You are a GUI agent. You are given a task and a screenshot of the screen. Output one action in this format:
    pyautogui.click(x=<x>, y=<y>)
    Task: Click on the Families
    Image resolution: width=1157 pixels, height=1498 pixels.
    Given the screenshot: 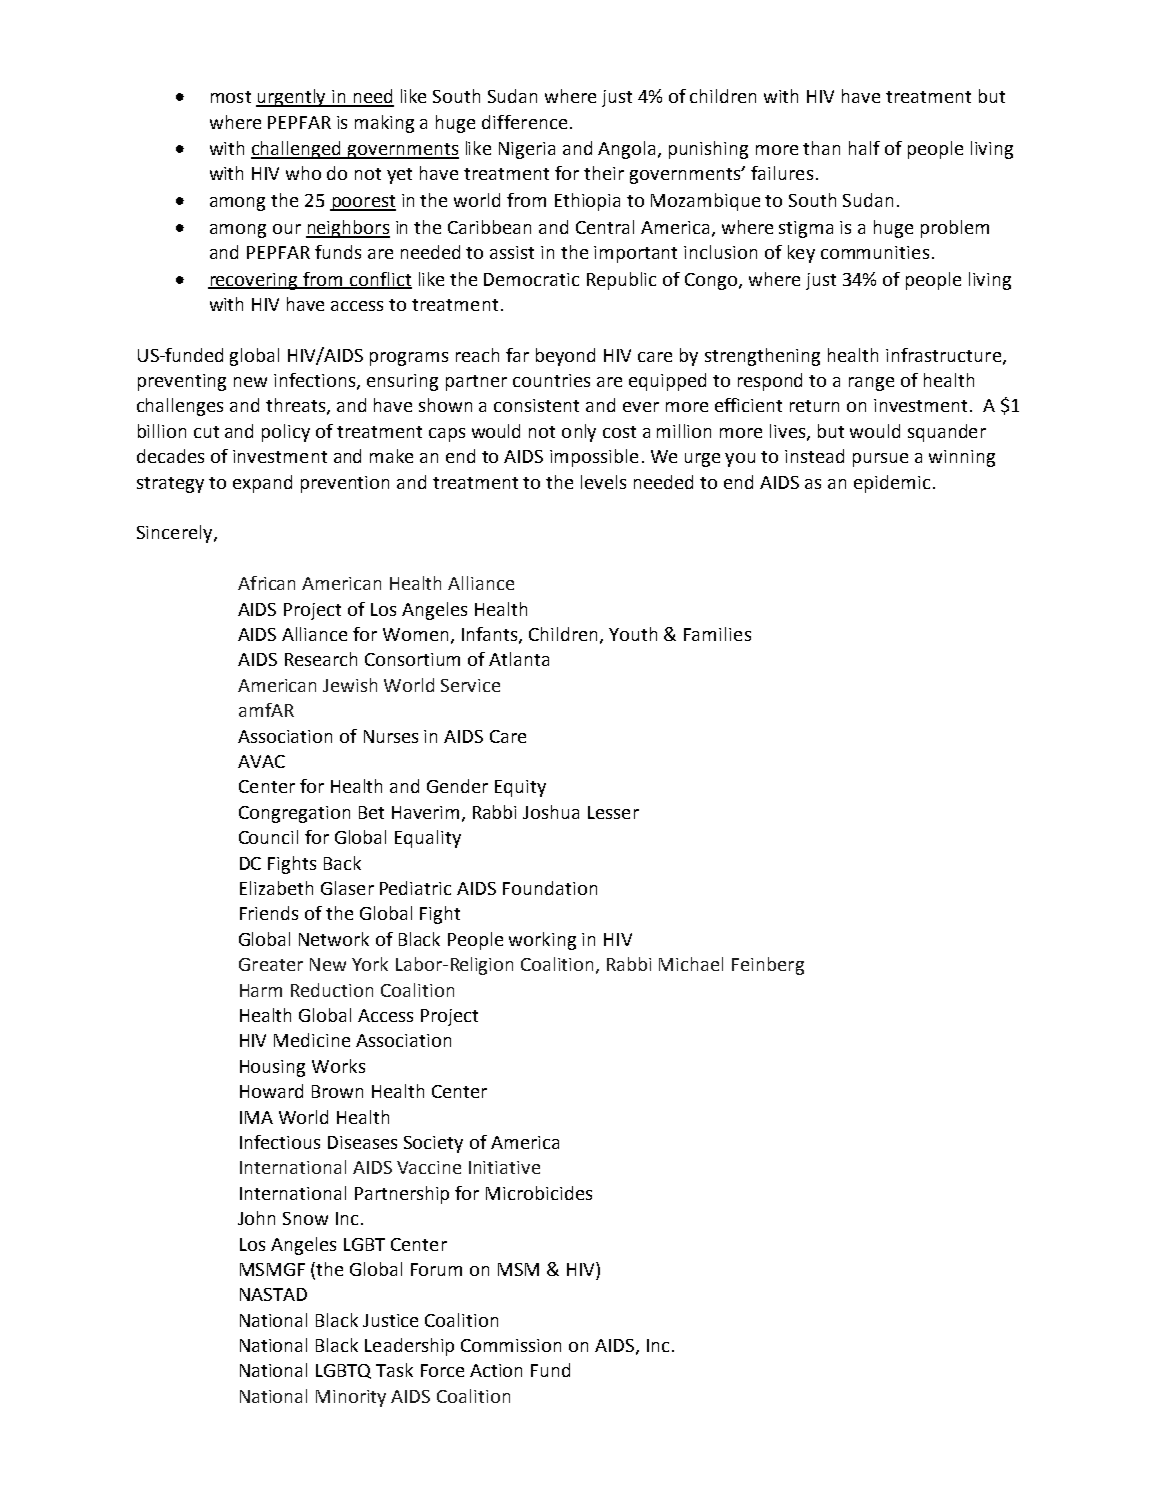 What is the action you would take?
    pyautogui.click(x=717, y=634)
